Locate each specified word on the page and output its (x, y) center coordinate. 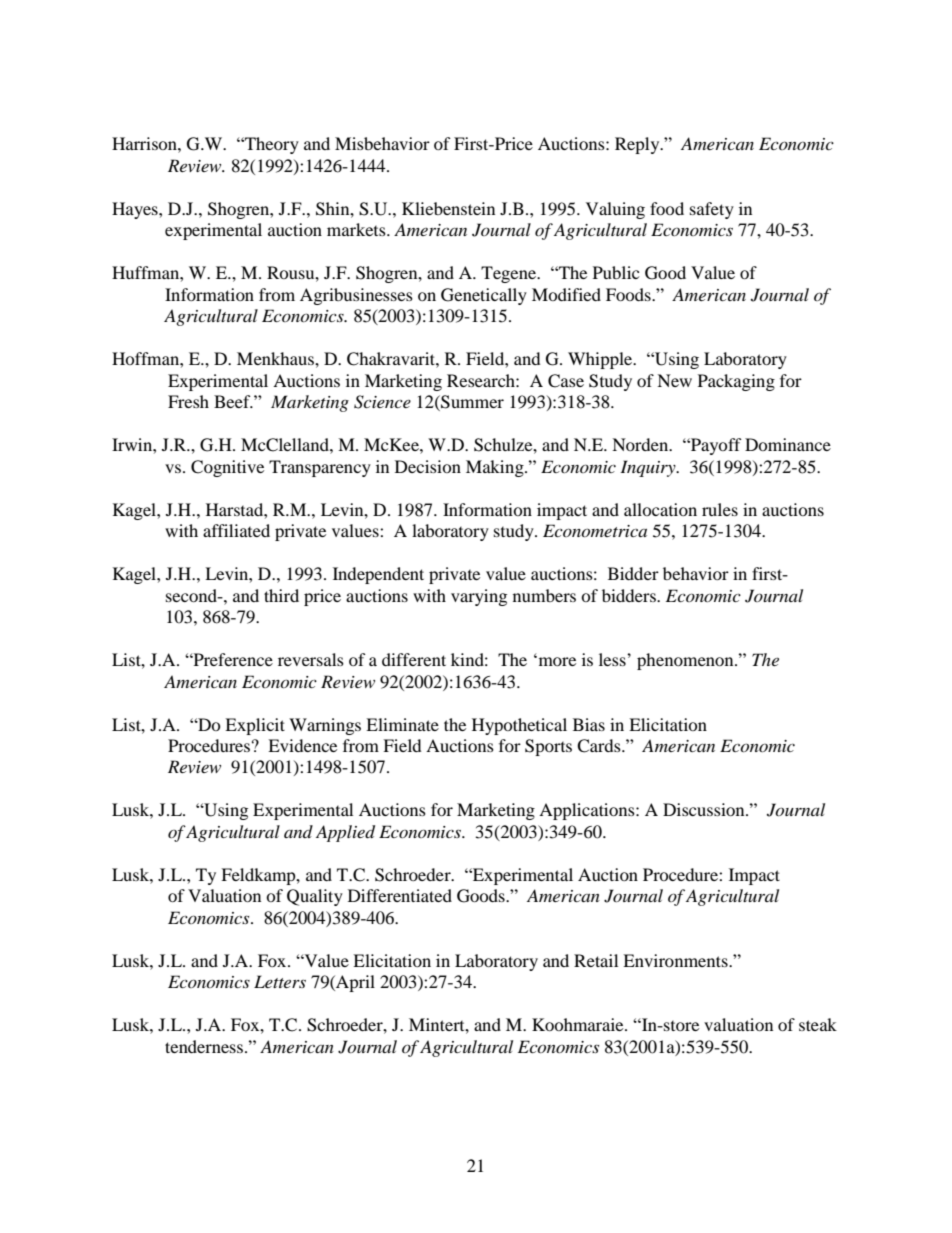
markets (357, 229)
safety (712, 210)
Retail (596, 960)
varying (479, 597)
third (281, 595)
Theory (271, 145)
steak (818, 1024)
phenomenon (686, 661)
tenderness (205, 1046)
